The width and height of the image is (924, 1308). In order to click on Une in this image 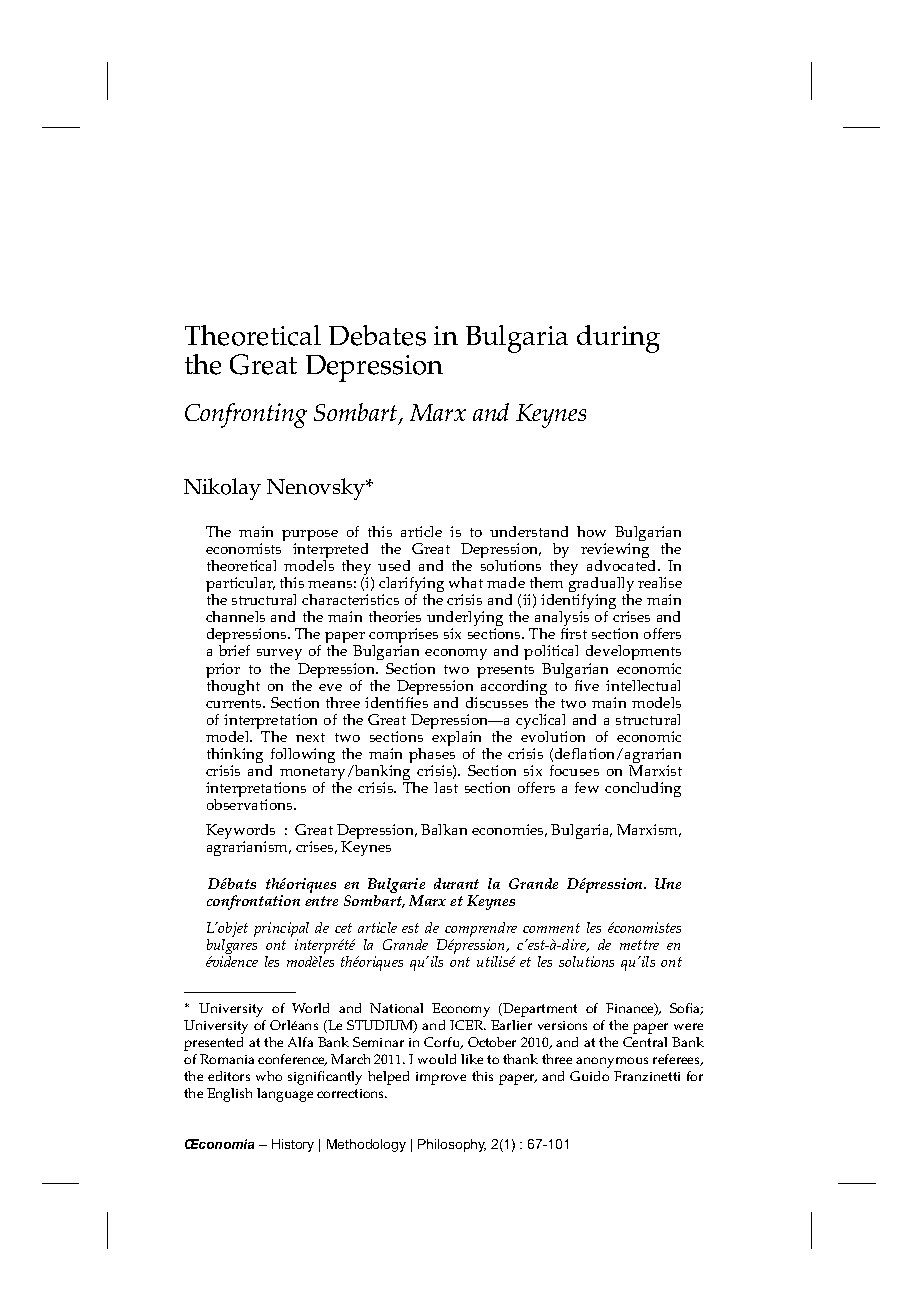, I will do `click(668, 883)`.
